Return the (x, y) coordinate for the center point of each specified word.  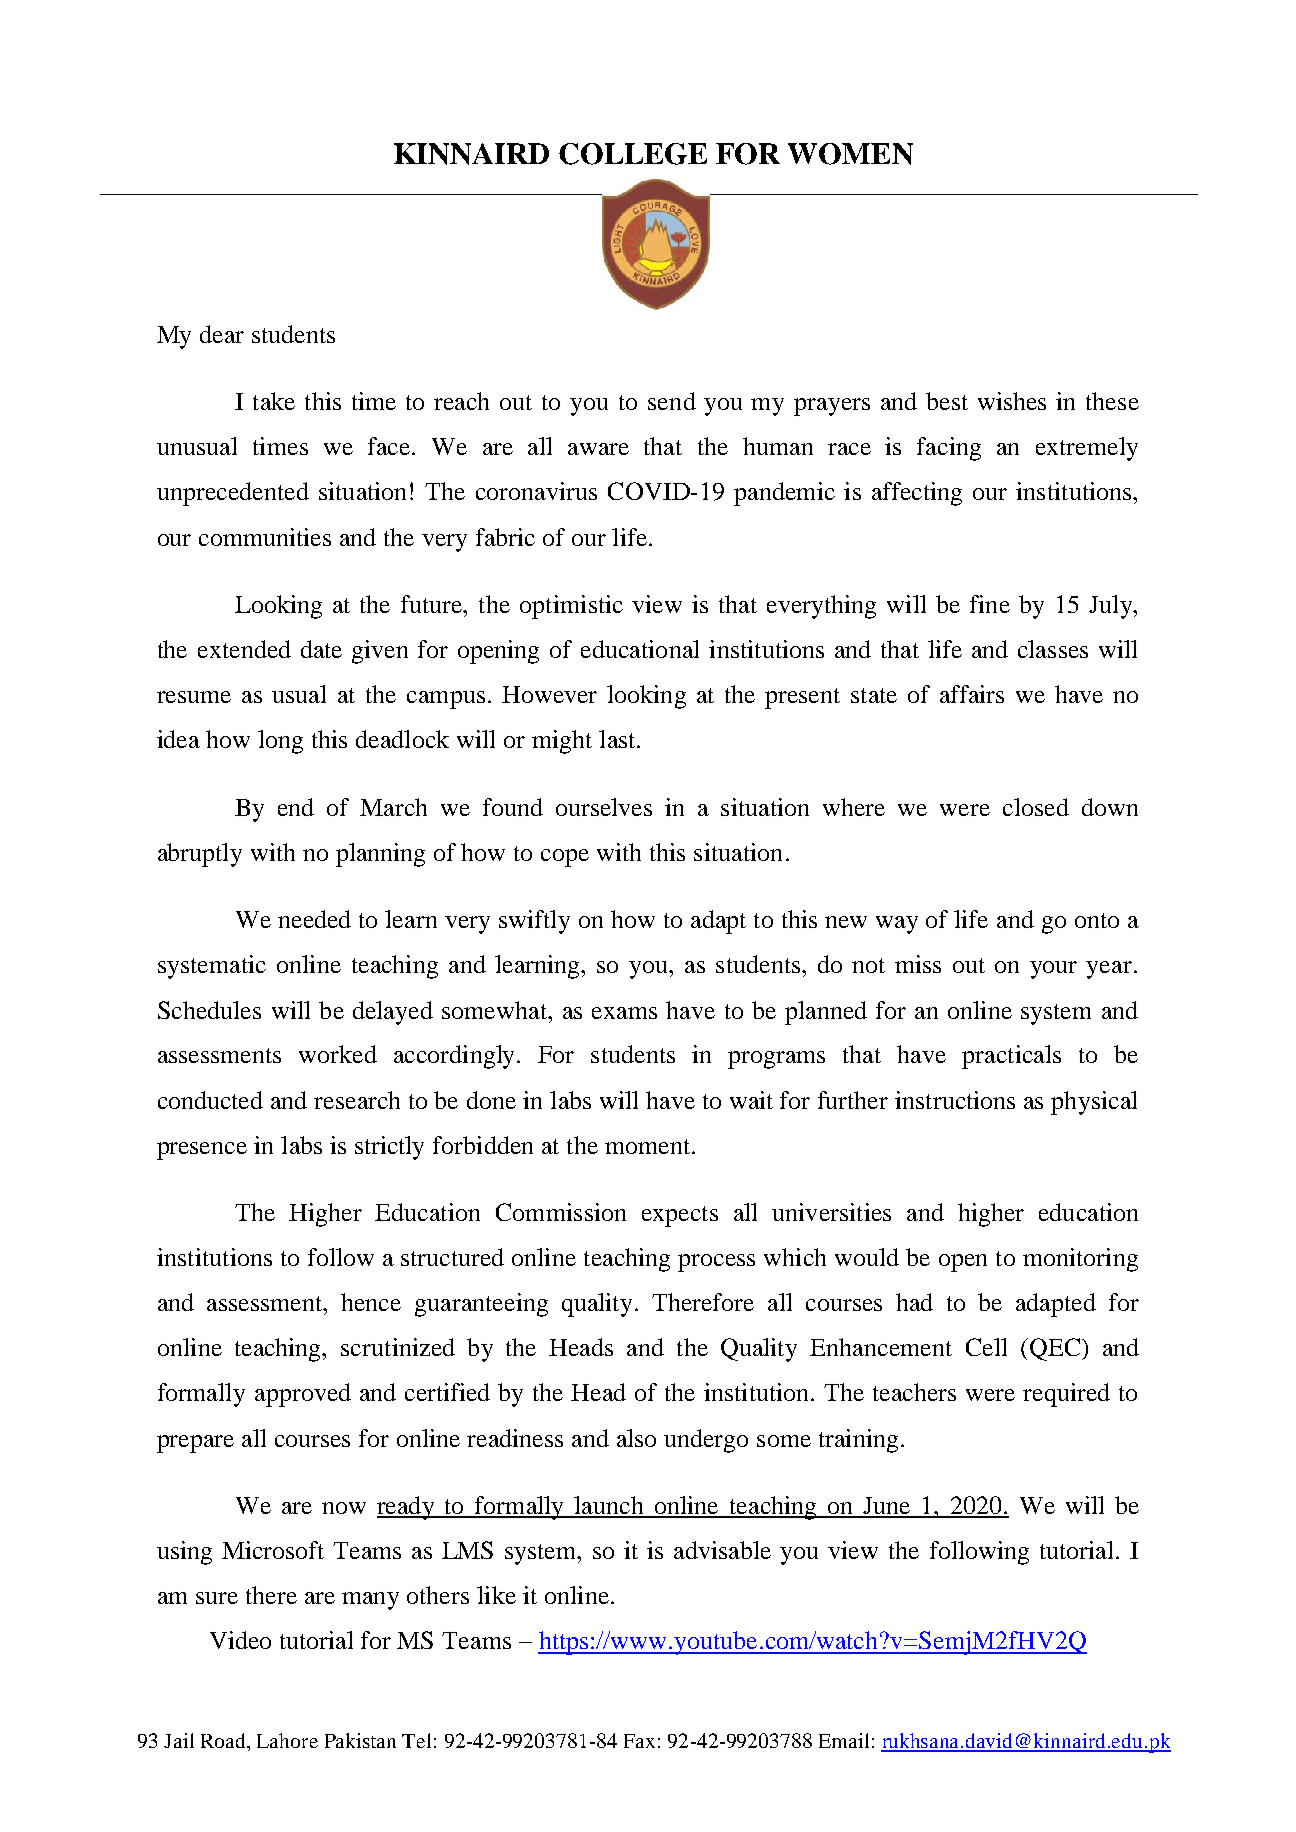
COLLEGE (633, 154)
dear (222, 334)
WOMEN (850, 154)
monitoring (1080, 1260)
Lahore (287, 1740)
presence (202, 1151)
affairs (972, 694)
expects (680, 1216)
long (280, 742)
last (618, 739)
